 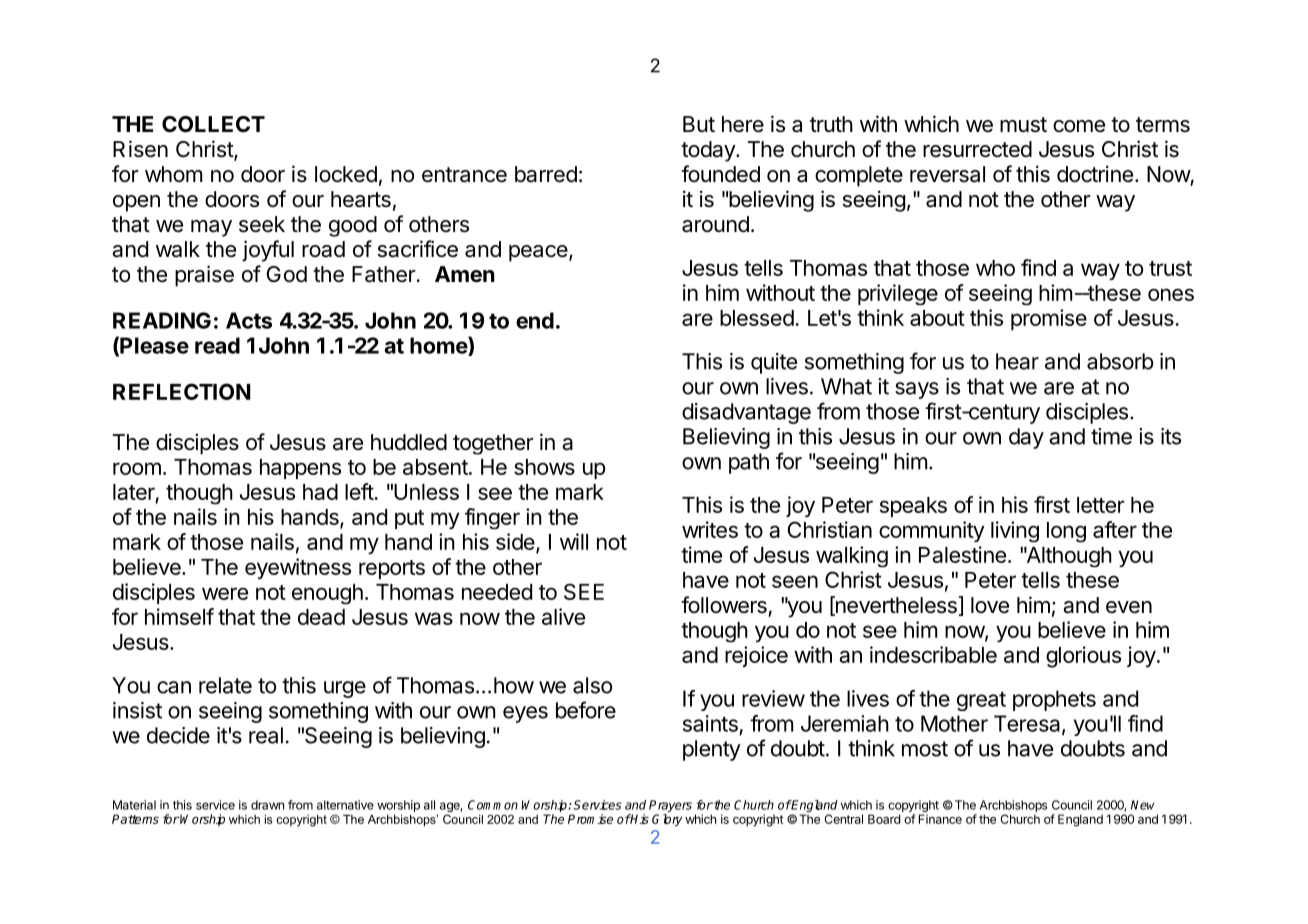 What do you see at coordinates (940, 819) in the page?
I see `Finance` at bounding box center [940, 819].
